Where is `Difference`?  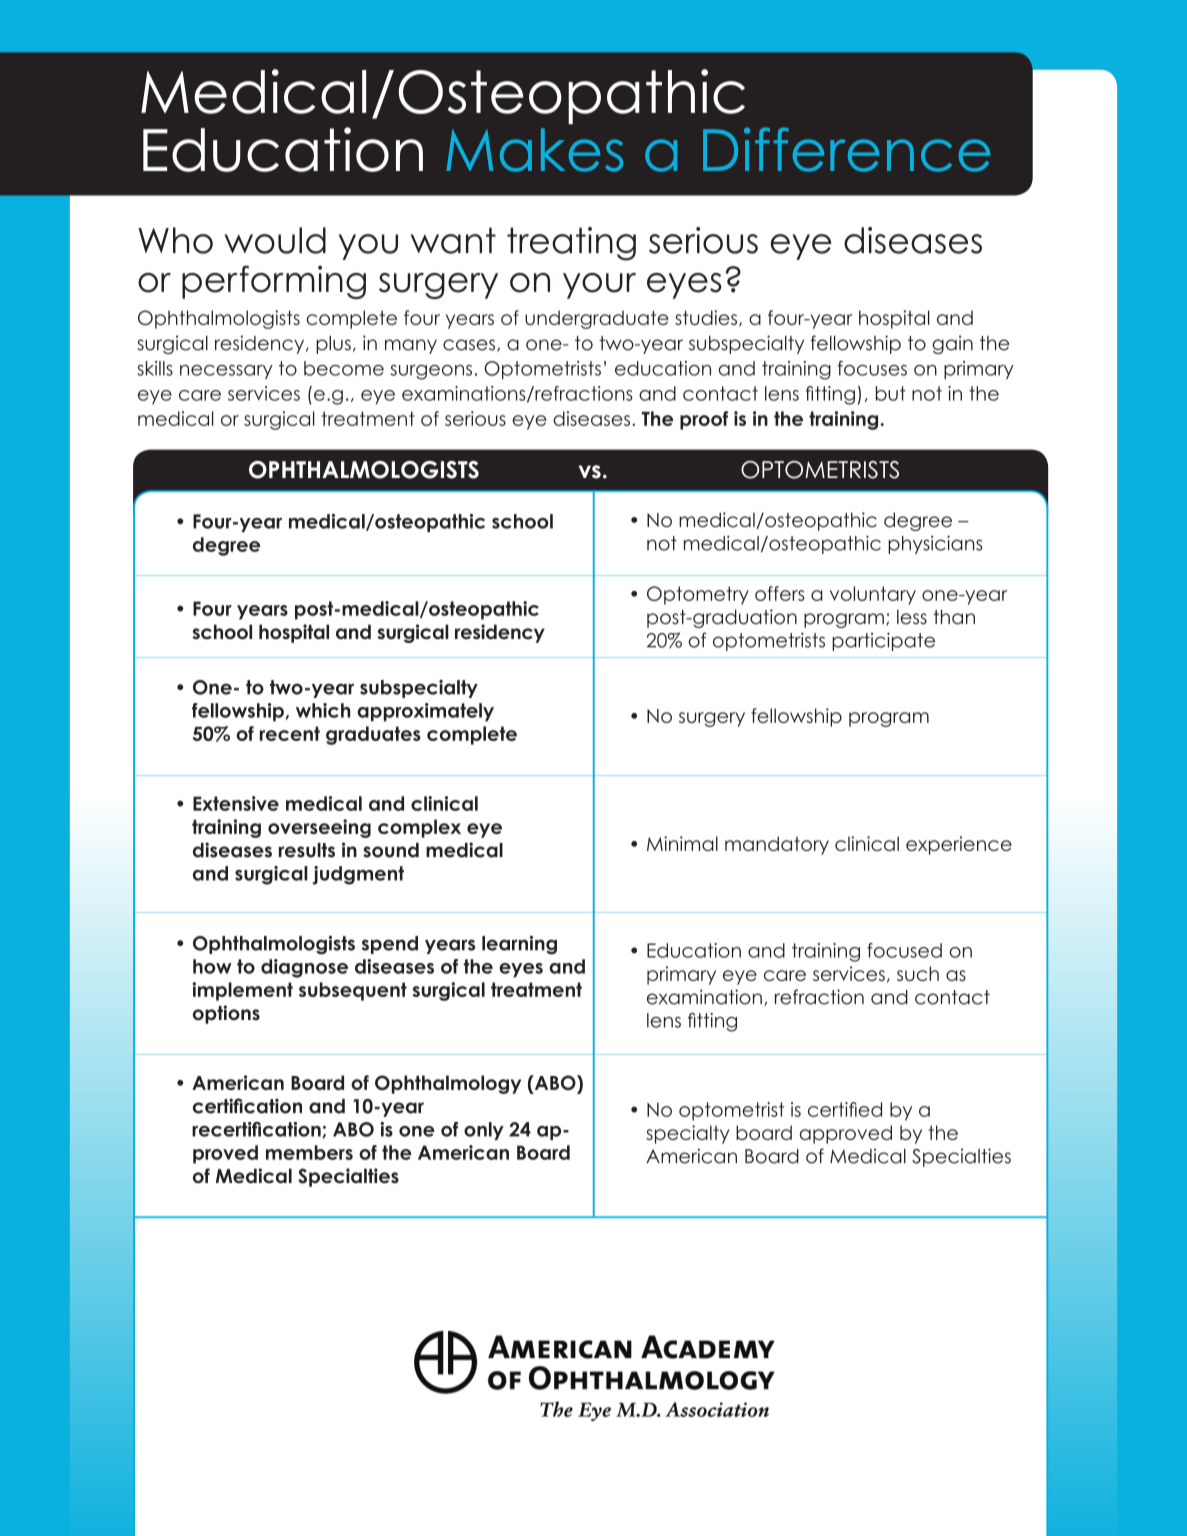
Difference is located at coordinates (846, 149).
